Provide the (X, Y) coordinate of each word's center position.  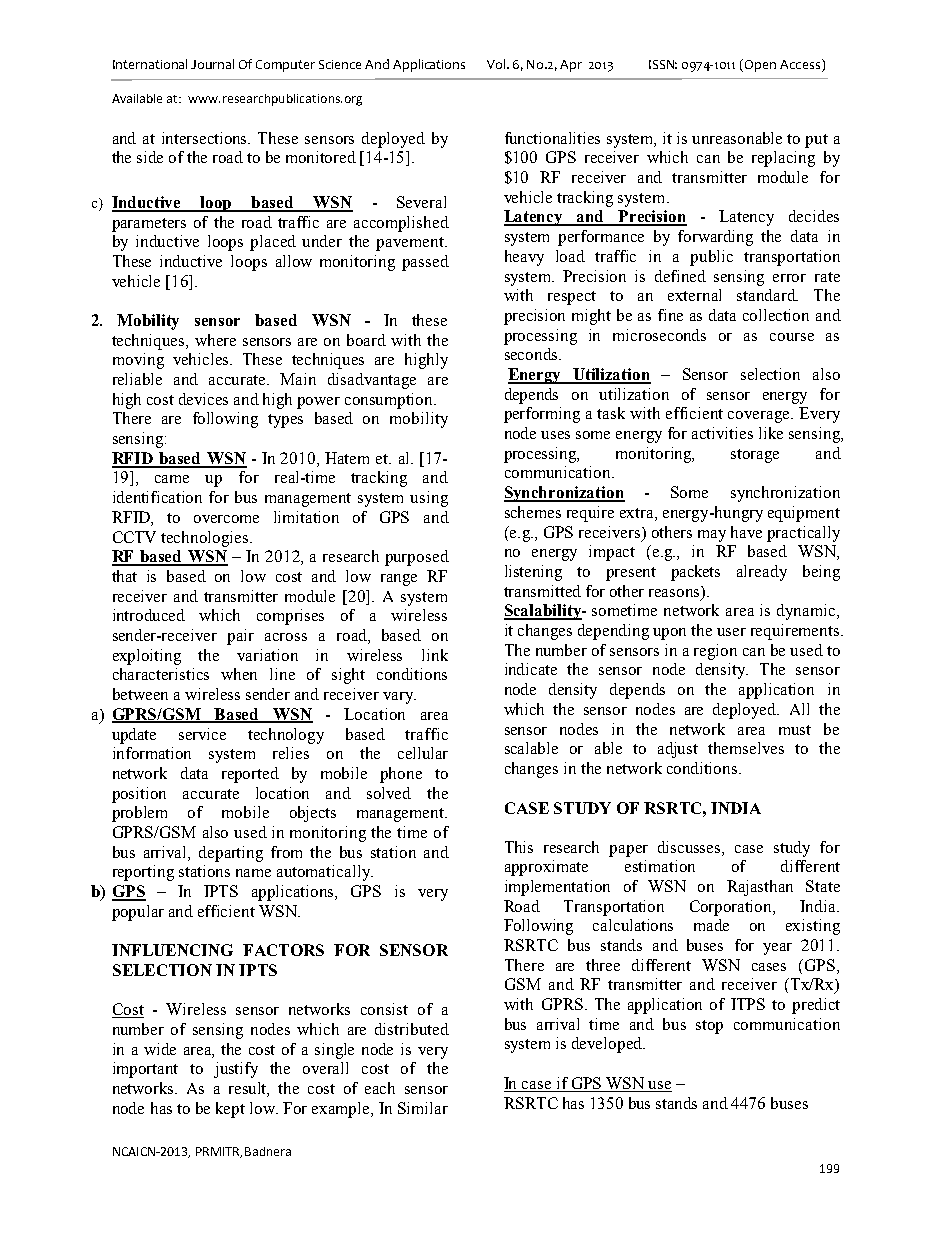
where (215, 340)
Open (760, 66)
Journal (212, 64)
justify (236, 1070)
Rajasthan (760, 888)
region (715, 652)
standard (767, 295)
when (239, 674)
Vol (497, 64)
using (429, 499)
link (435, 655)
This (519, 847)
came (172, 479)
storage (755, 456)
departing (231, 854)
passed (425, 263)
